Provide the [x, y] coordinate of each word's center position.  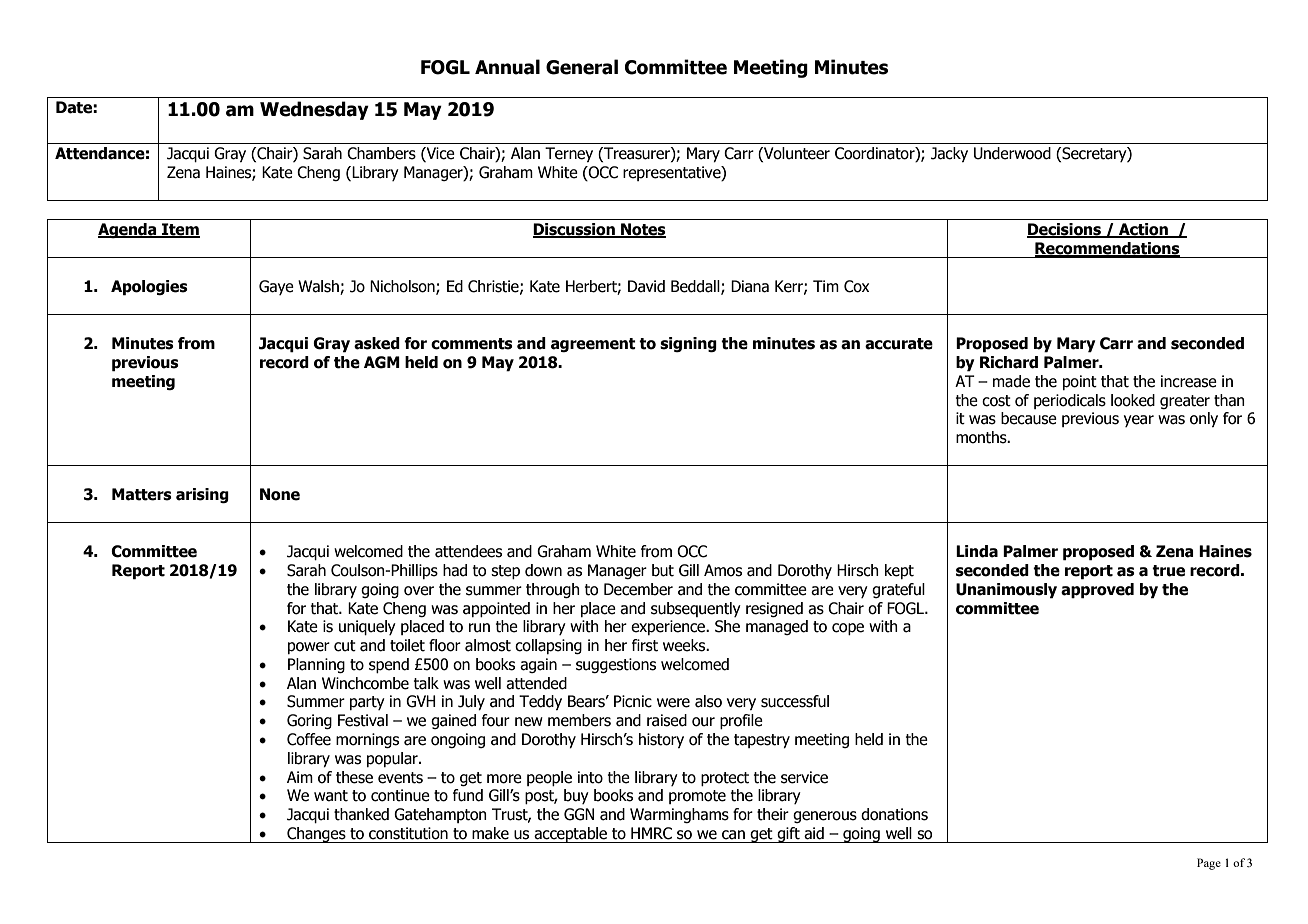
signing [688, 344]
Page [1209, 864]
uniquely [367, 627]
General [582, 67]
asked [377, 343]
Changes [316, 835]
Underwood [1012, 153]
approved [1097, 591]
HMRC [651, 833]
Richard [1009, 362]
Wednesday [314, 110]
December [638, 589]
